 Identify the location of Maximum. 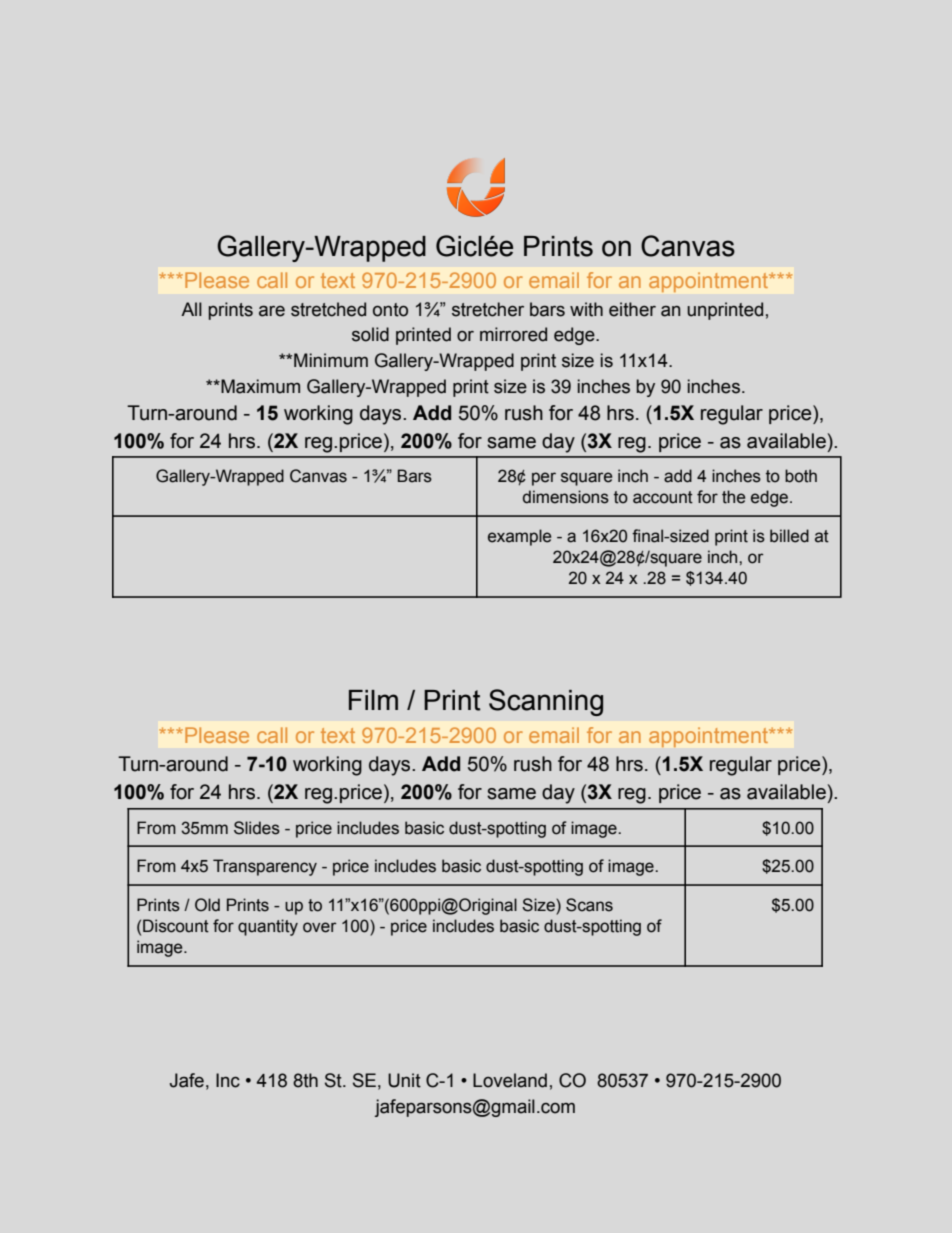
(259, 386).
